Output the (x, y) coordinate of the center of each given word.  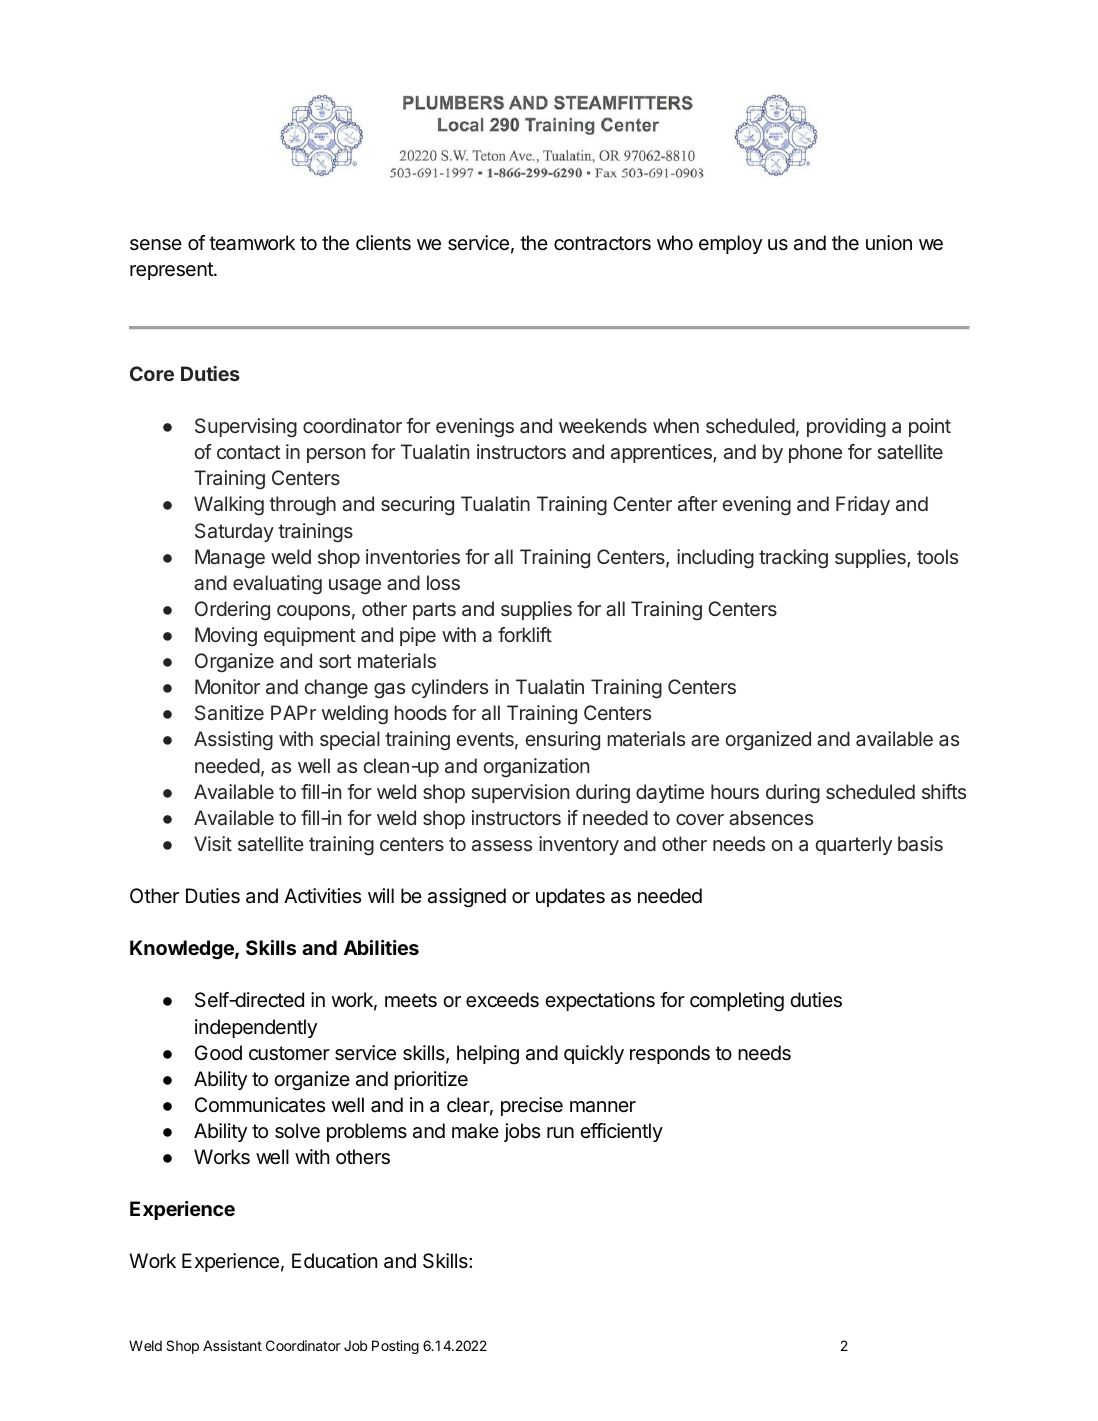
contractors (602, 243)
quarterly (854, 845)
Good (218, 1052)
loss (443, 582)
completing (737, 1002)
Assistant (232, 1345)
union (889, 242)
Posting (395, 1347)
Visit (213, 843)
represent (172, 271)
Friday (863, 505)
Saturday (234, 532)
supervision (520, 793)
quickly (594, 1054)
